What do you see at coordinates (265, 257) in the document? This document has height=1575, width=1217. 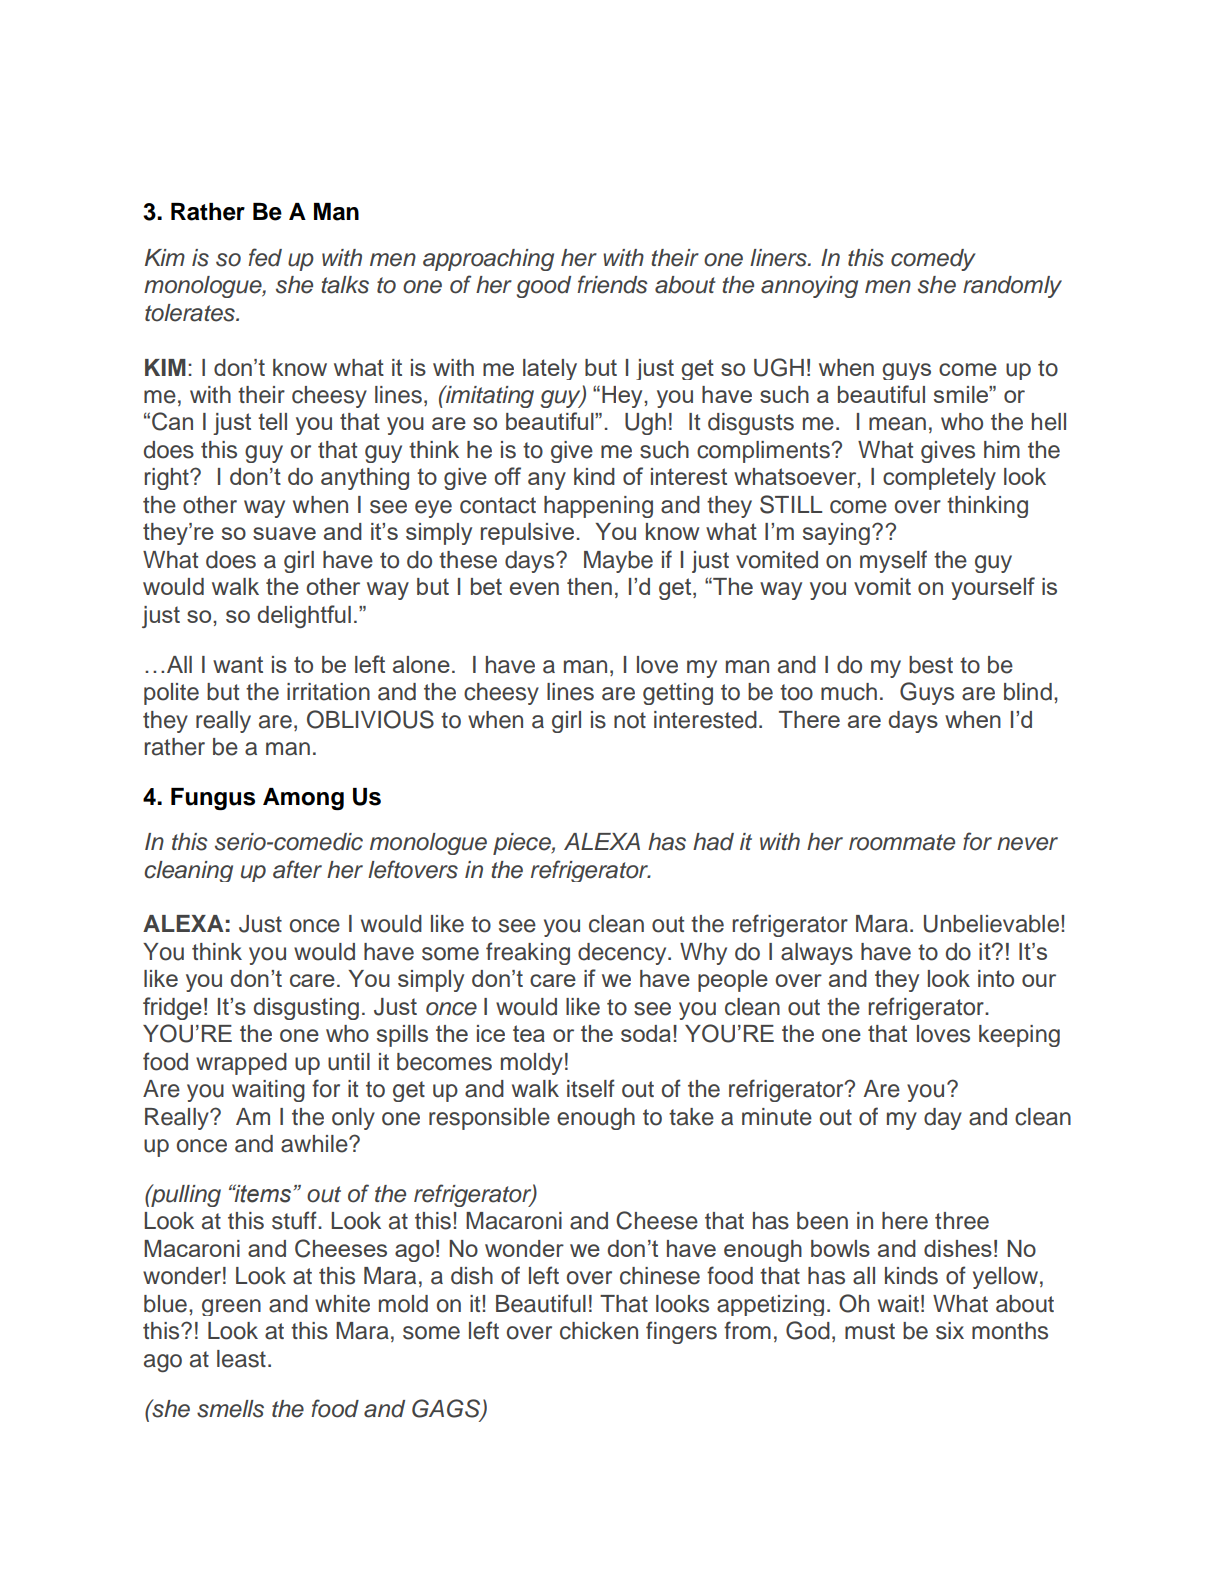 I see `fed` at bounding box center [265, 257].
